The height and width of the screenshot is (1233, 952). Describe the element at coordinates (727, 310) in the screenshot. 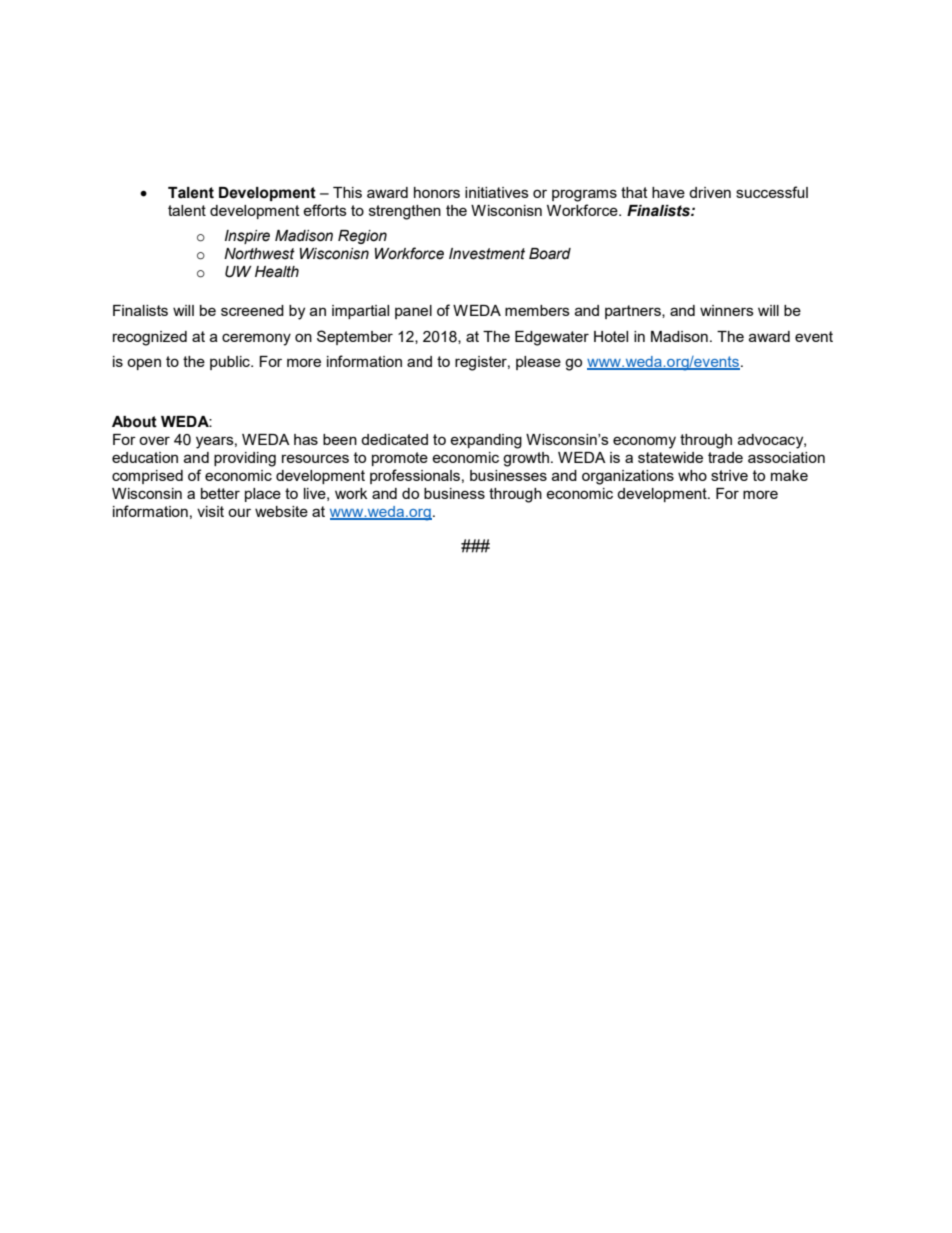

I see `winners` at that location.
